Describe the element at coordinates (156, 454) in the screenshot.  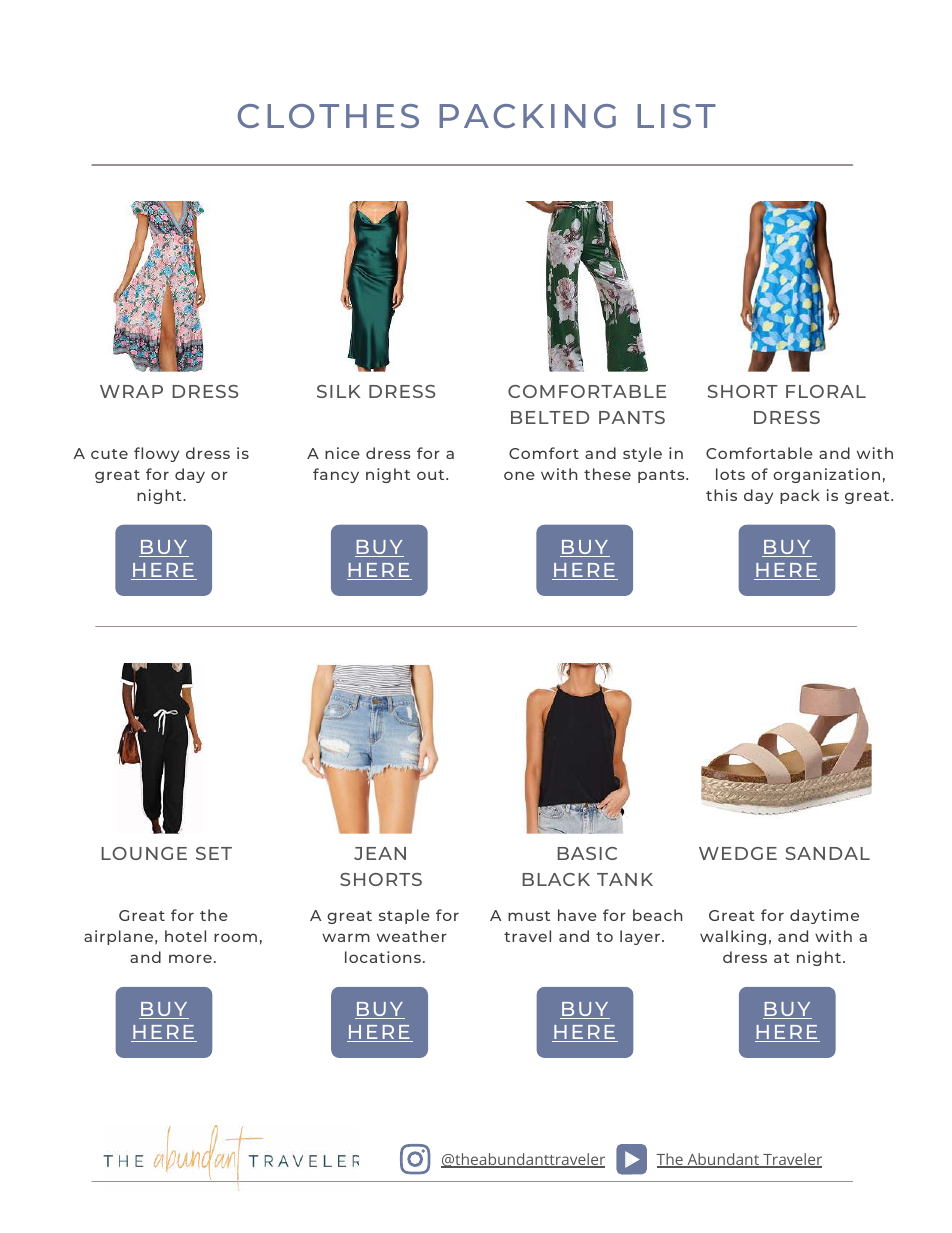
I see `flowy` at that location.
